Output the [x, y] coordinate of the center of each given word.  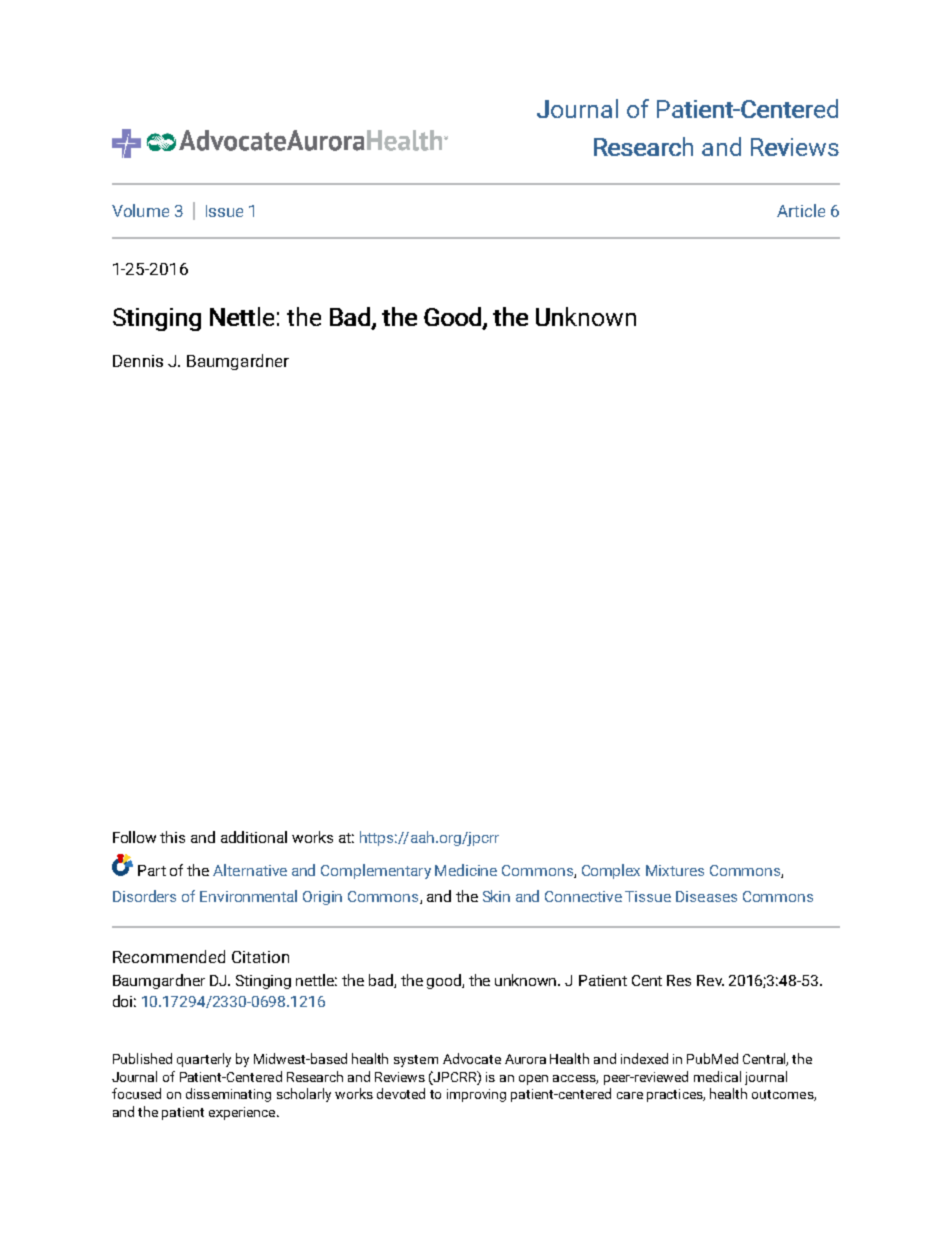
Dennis [138, 361]
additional [254, 837]
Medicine [466, 870]
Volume [140, 210]
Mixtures [675, 870]
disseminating [228, 1095]
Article [801, 210]
